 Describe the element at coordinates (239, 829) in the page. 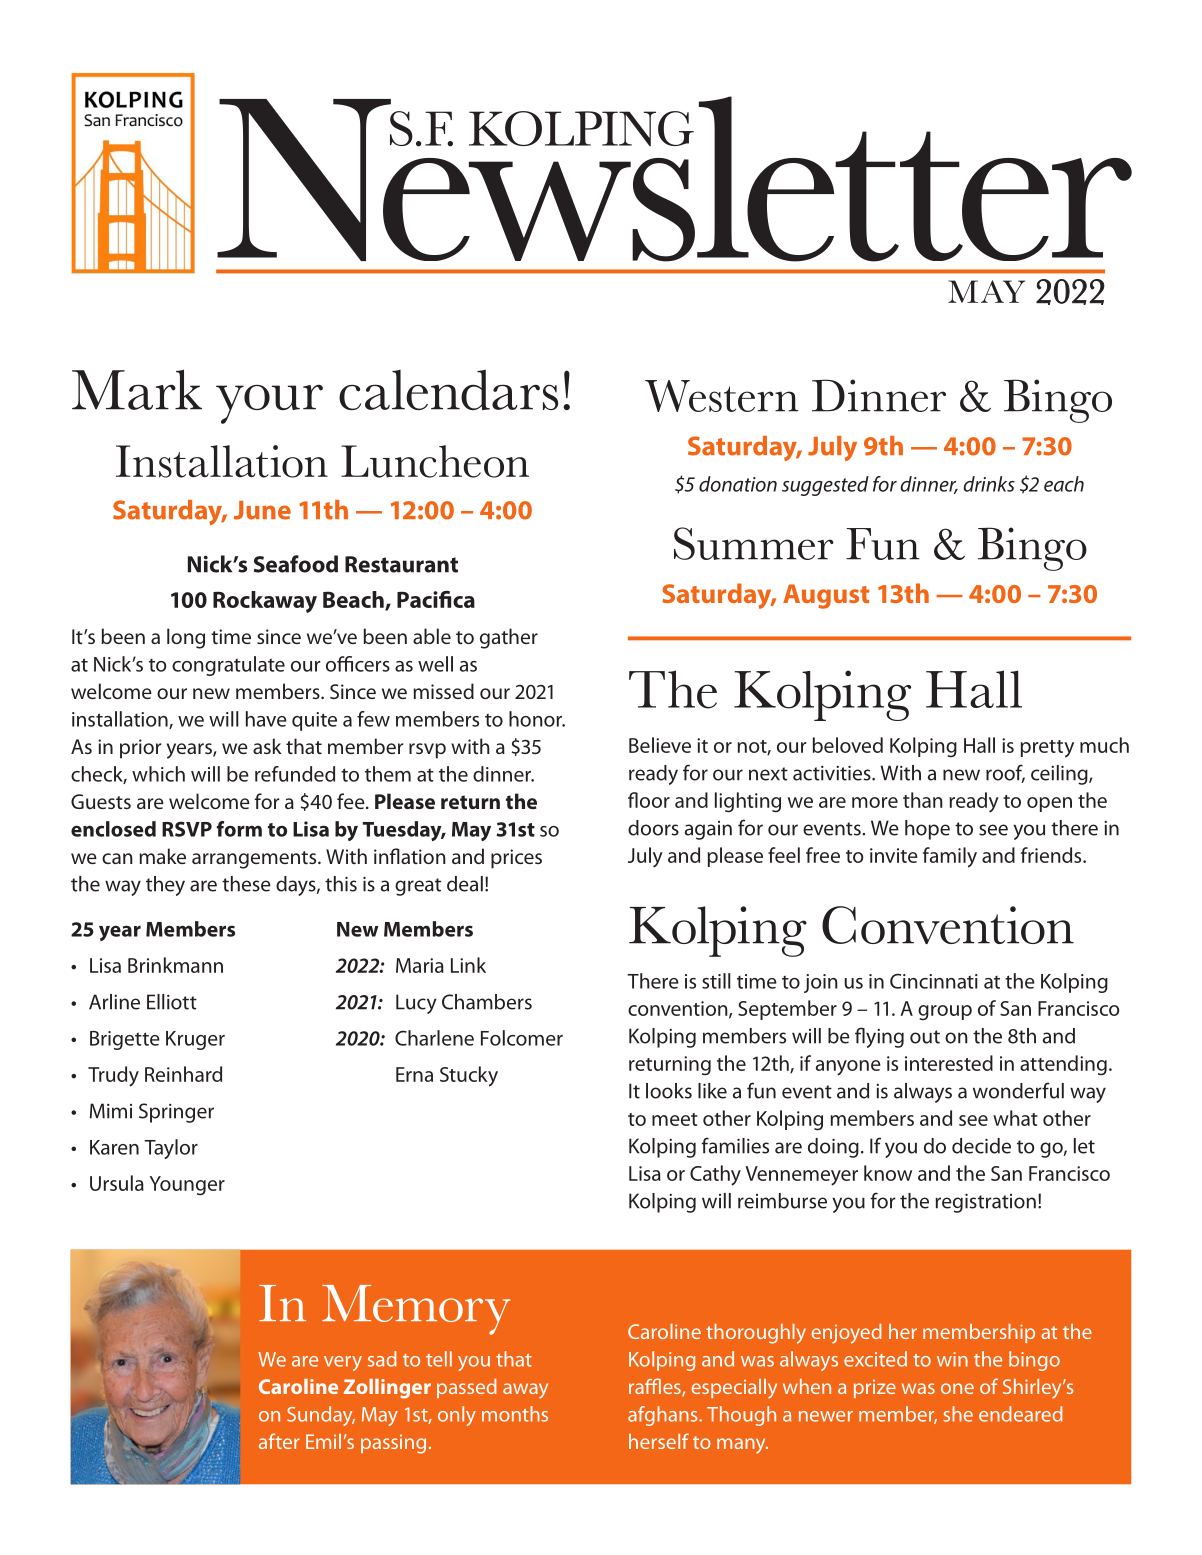

I see `form` at that location.
